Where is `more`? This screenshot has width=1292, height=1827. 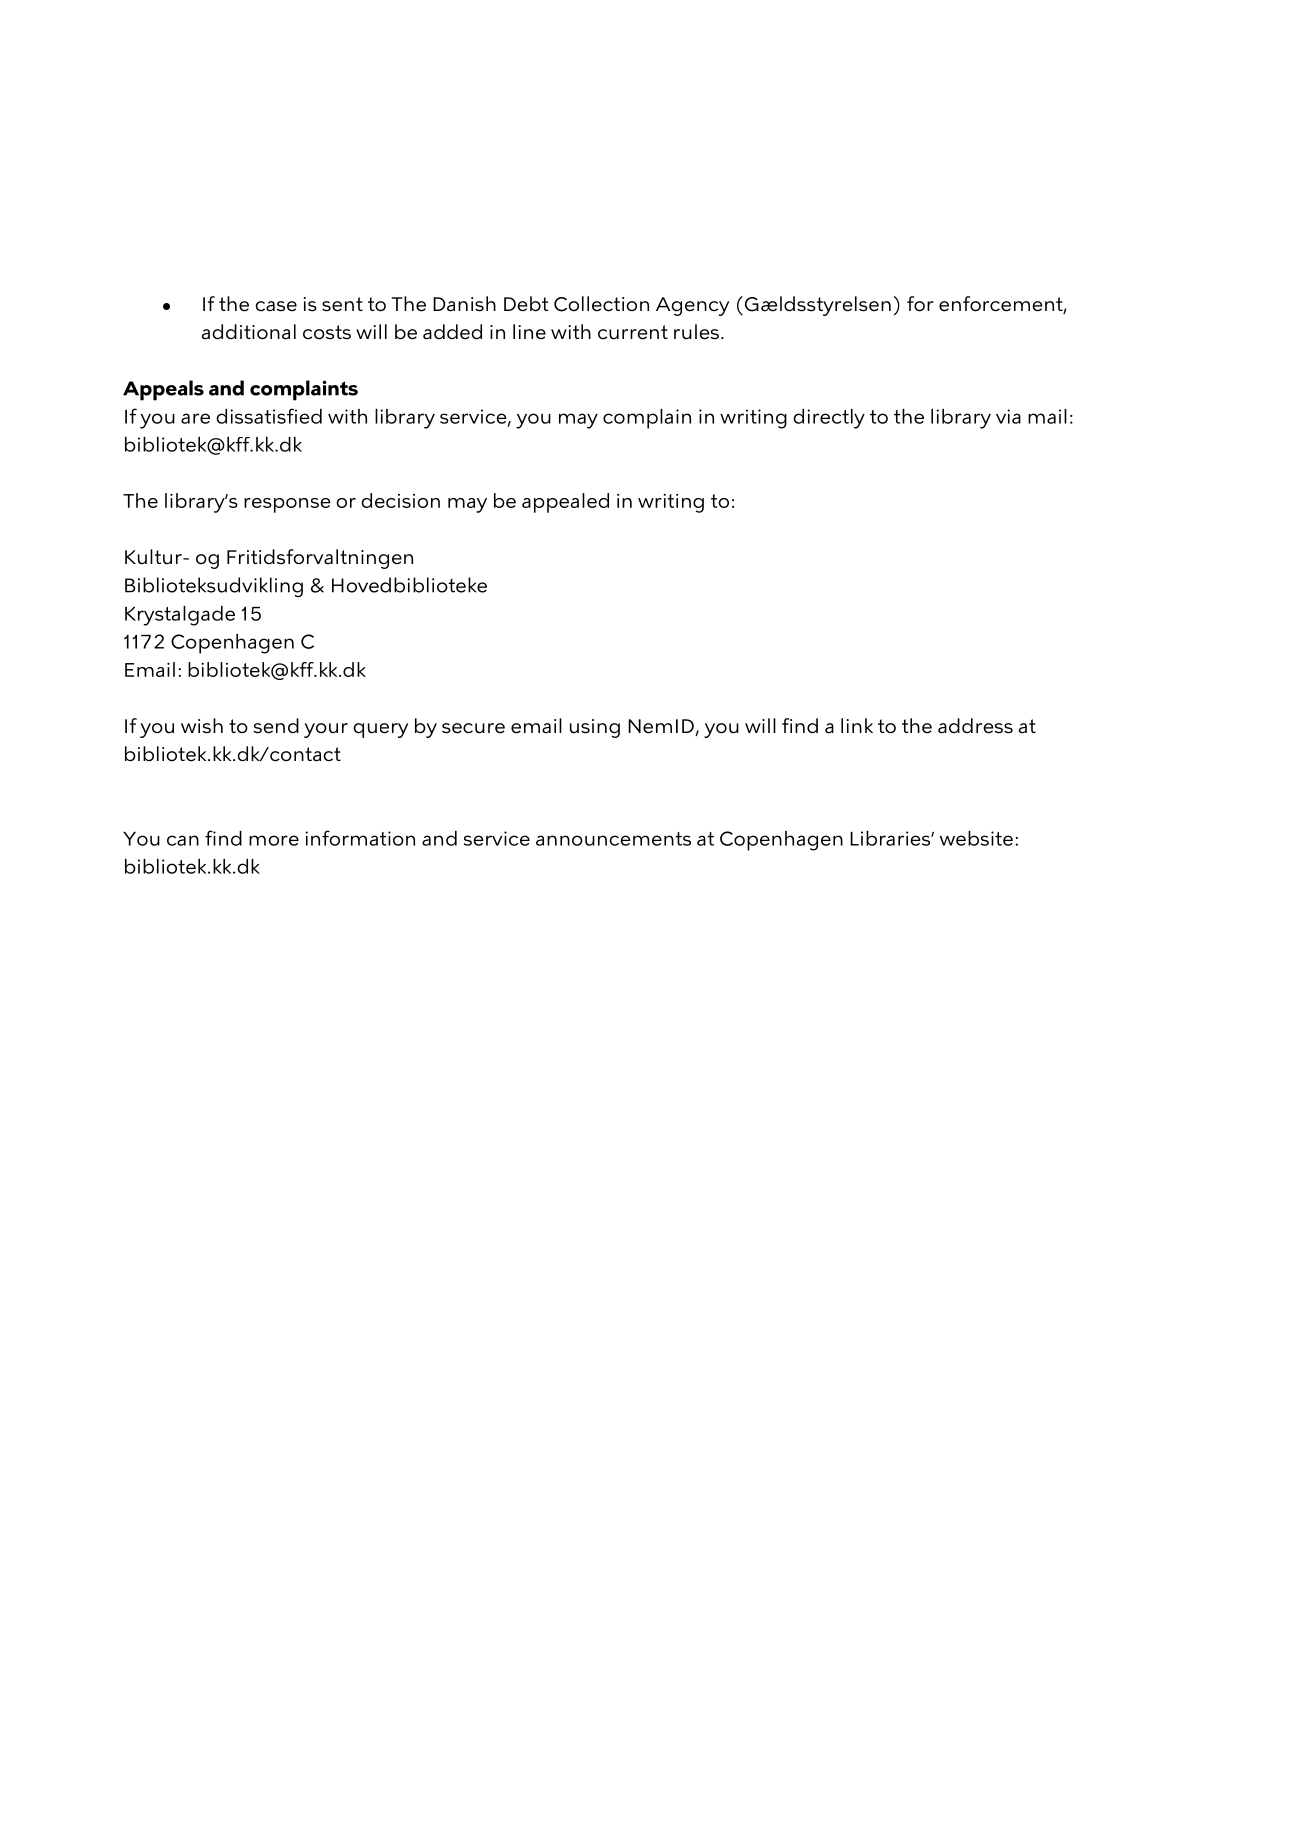 more is located at coordinates (274, 840).
